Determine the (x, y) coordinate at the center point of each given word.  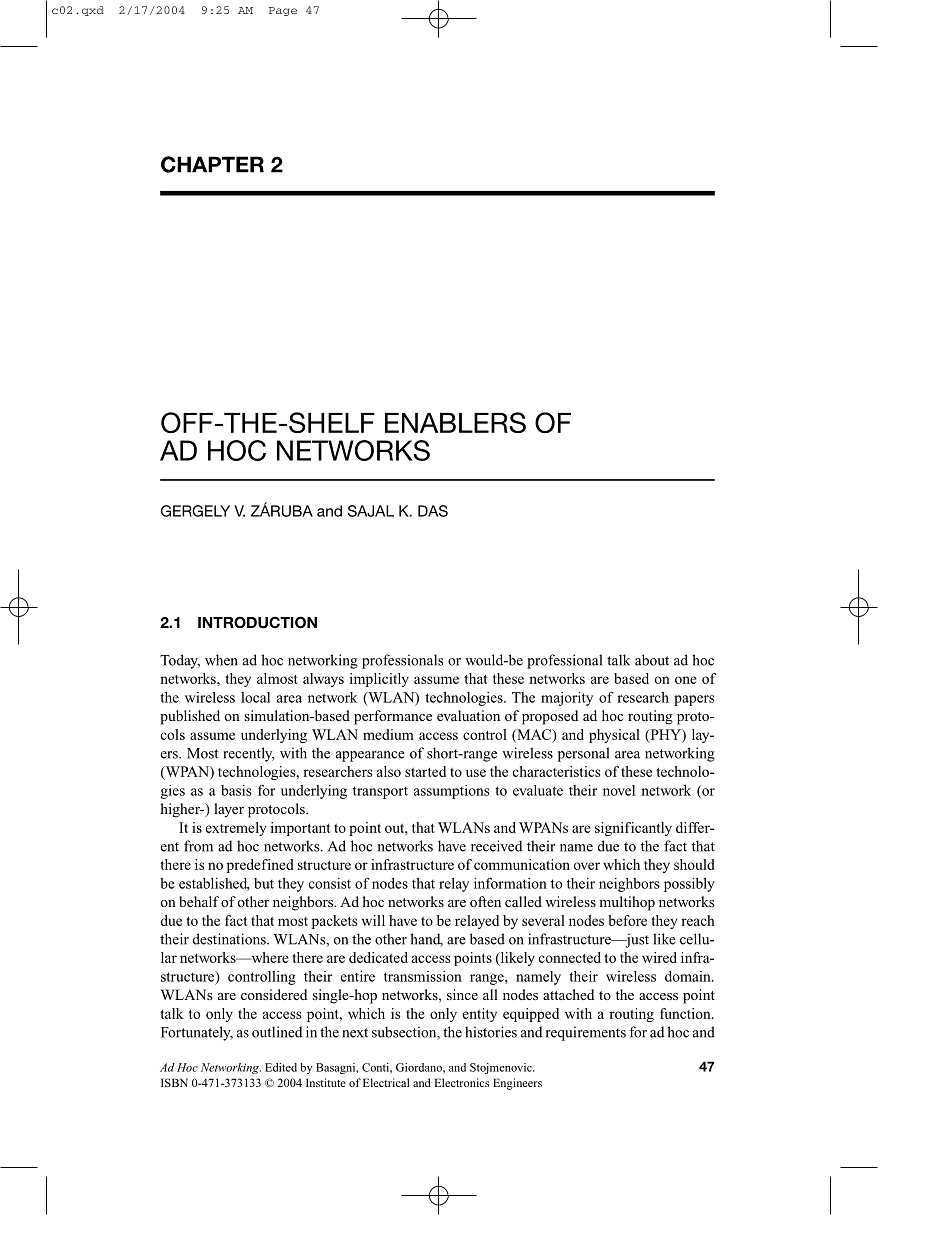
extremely (236, 829)
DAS (433, 511)
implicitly (379, 680)
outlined (277, 1032)
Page (283, 11)
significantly (633, 829)
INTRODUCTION (257, 622)
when (221, 660)
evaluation (468, 715)
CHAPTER (212, 164)
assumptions (452, 792)
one (686, 680)
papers (694, 700)
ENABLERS (455, 422)
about (652, 660)
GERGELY (195, 511)
